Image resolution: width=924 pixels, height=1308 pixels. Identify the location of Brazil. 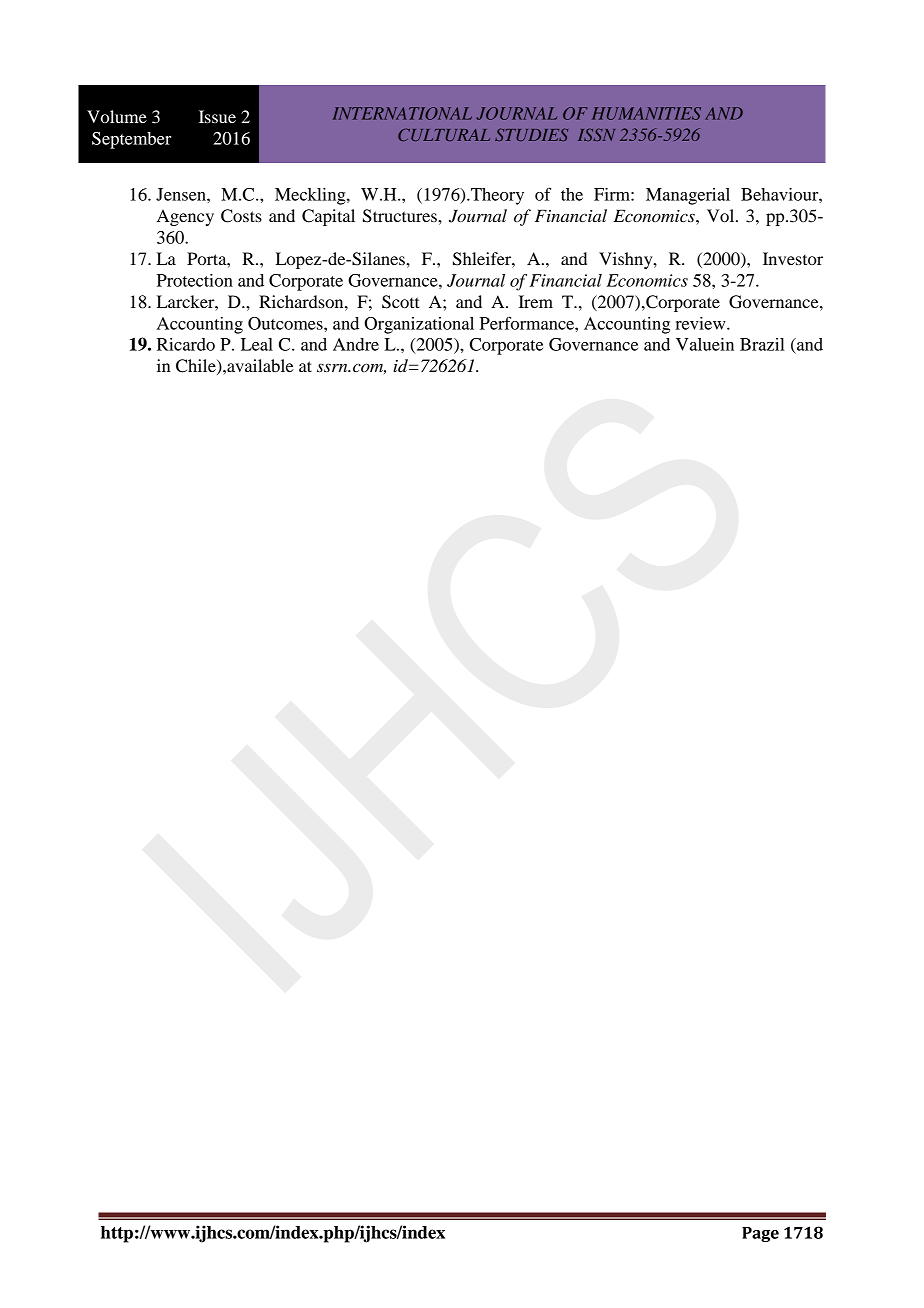
(762, 344).
